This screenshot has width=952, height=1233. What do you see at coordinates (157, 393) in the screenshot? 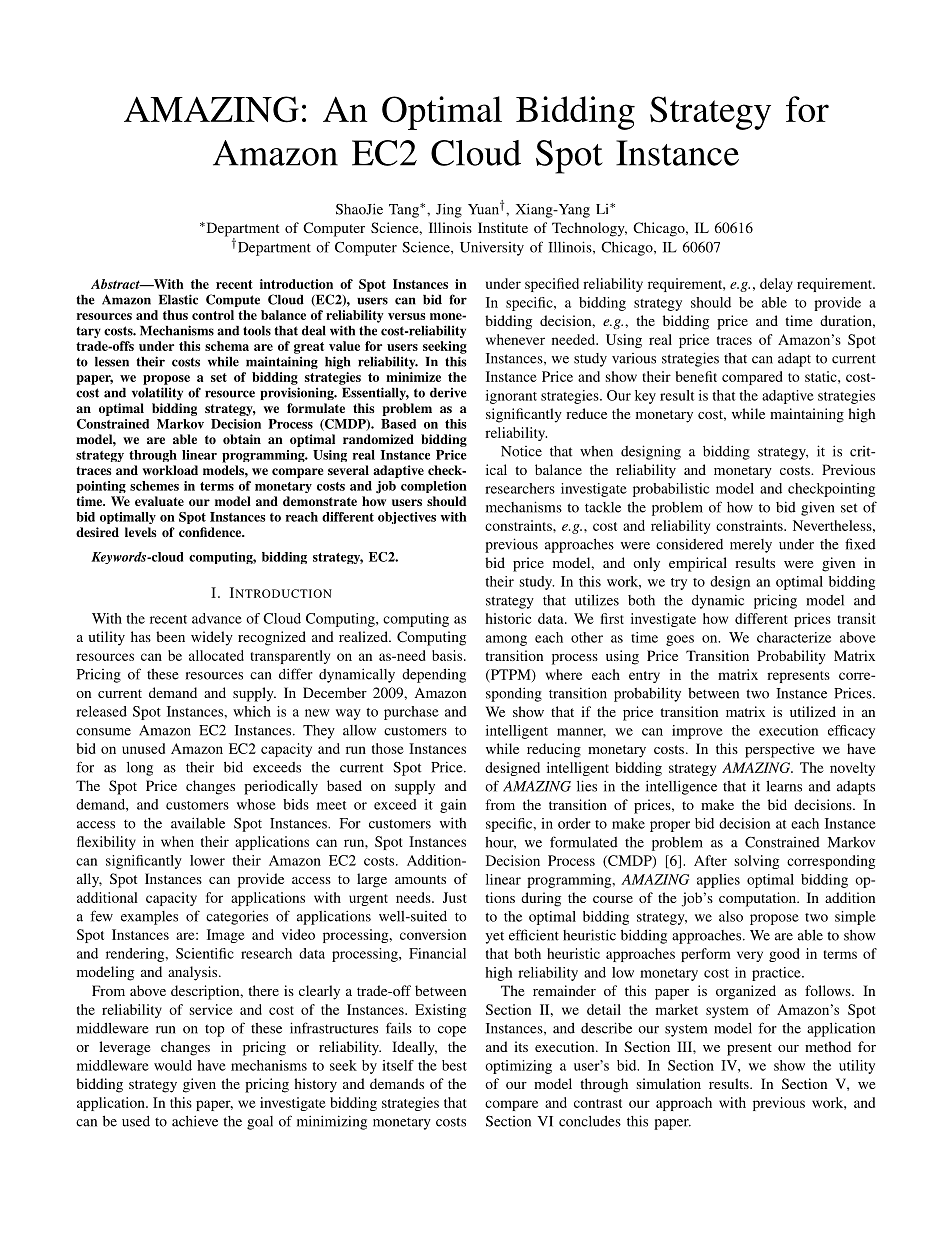
I see `volatility` at bounding box center [157, 393].
